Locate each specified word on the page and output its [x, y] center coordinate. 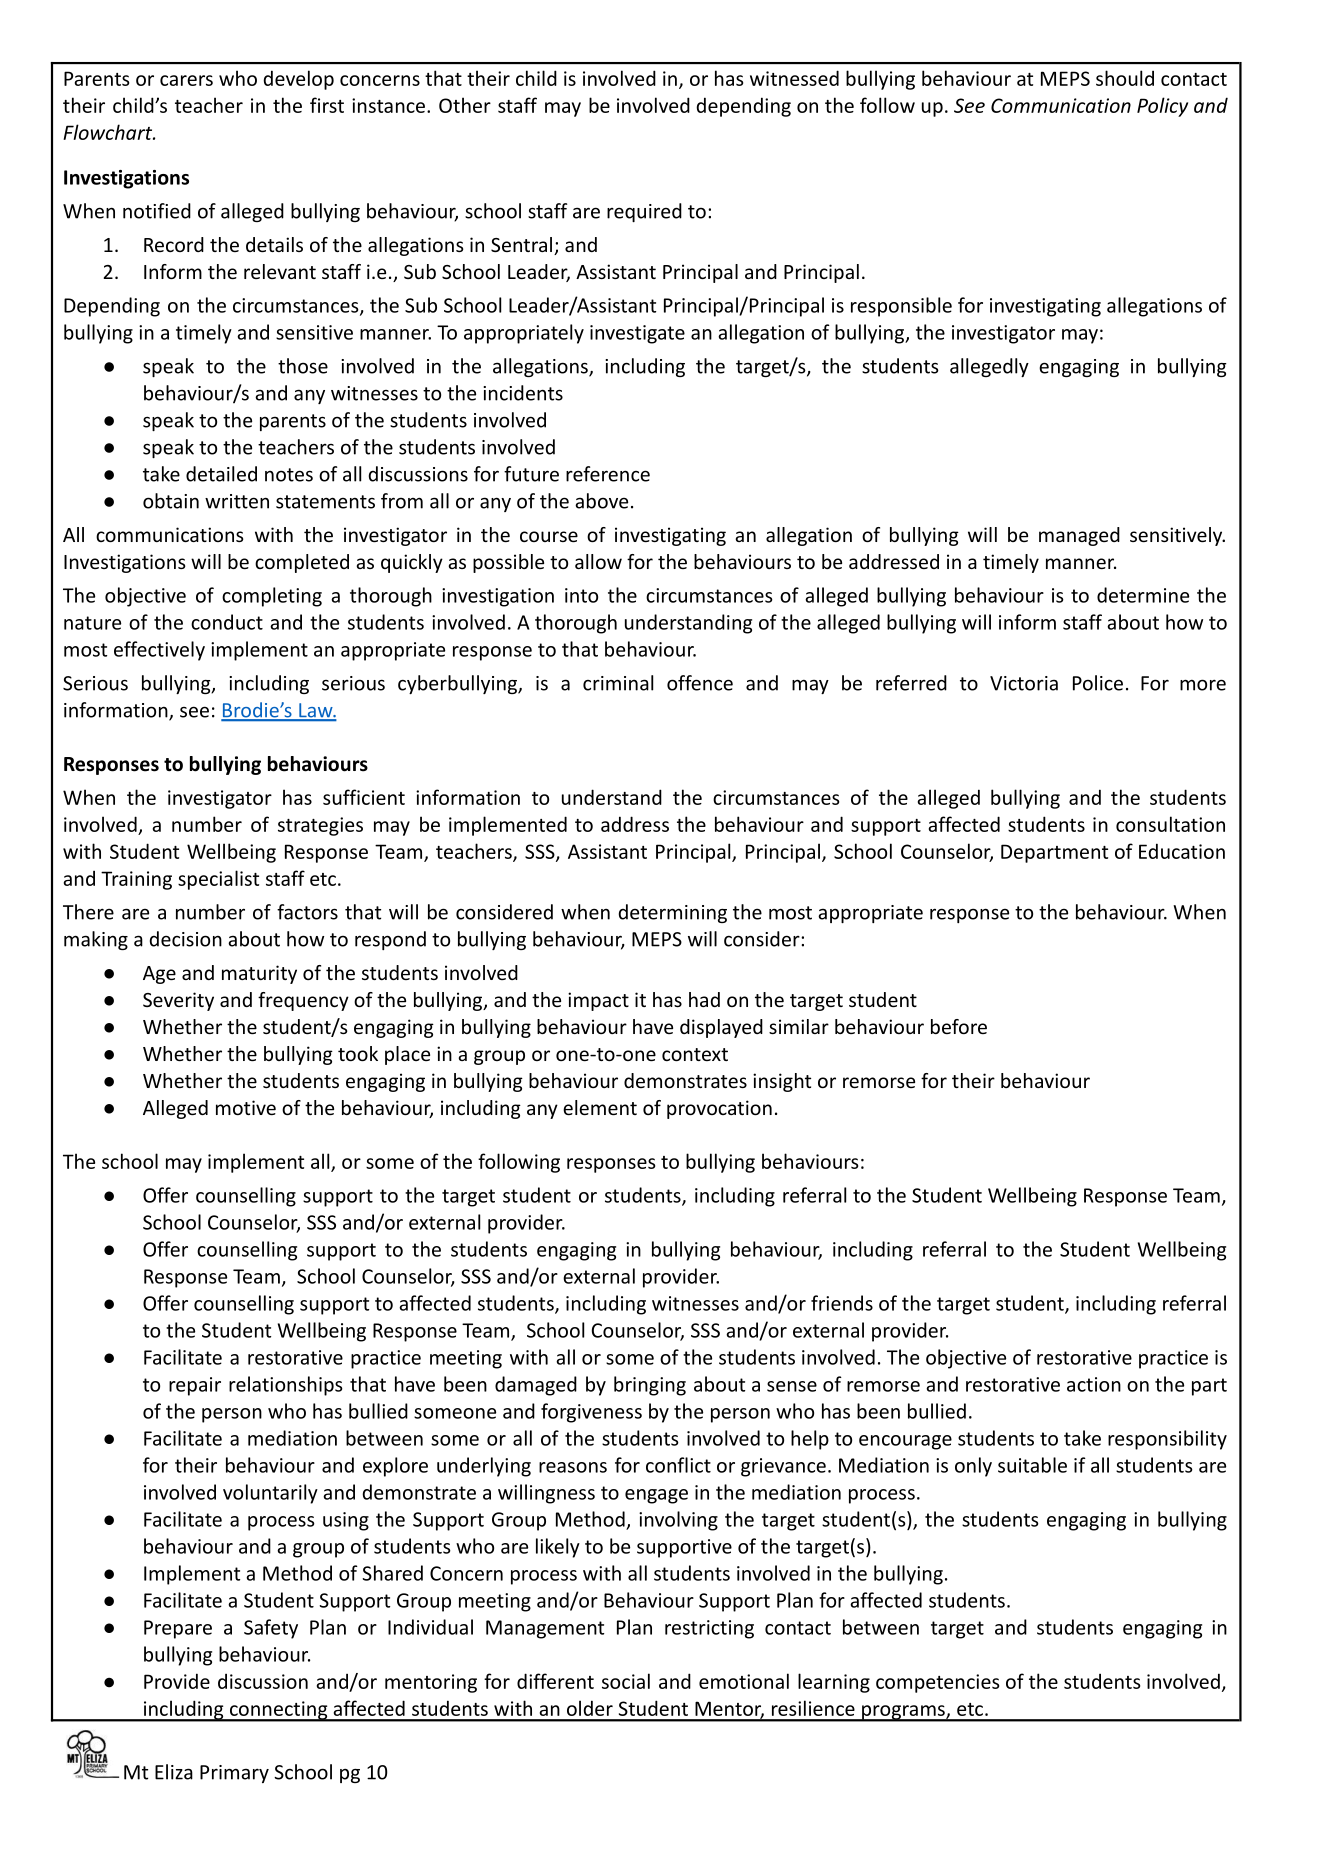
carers [186, 80]
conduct [227, 622]
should [1125, 78]
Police [1098, 683]
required [644, 212]
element [600, 1107]
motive [246, 1107]
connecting [278, 1711]
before [959, 1026]
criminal [618, 683]
